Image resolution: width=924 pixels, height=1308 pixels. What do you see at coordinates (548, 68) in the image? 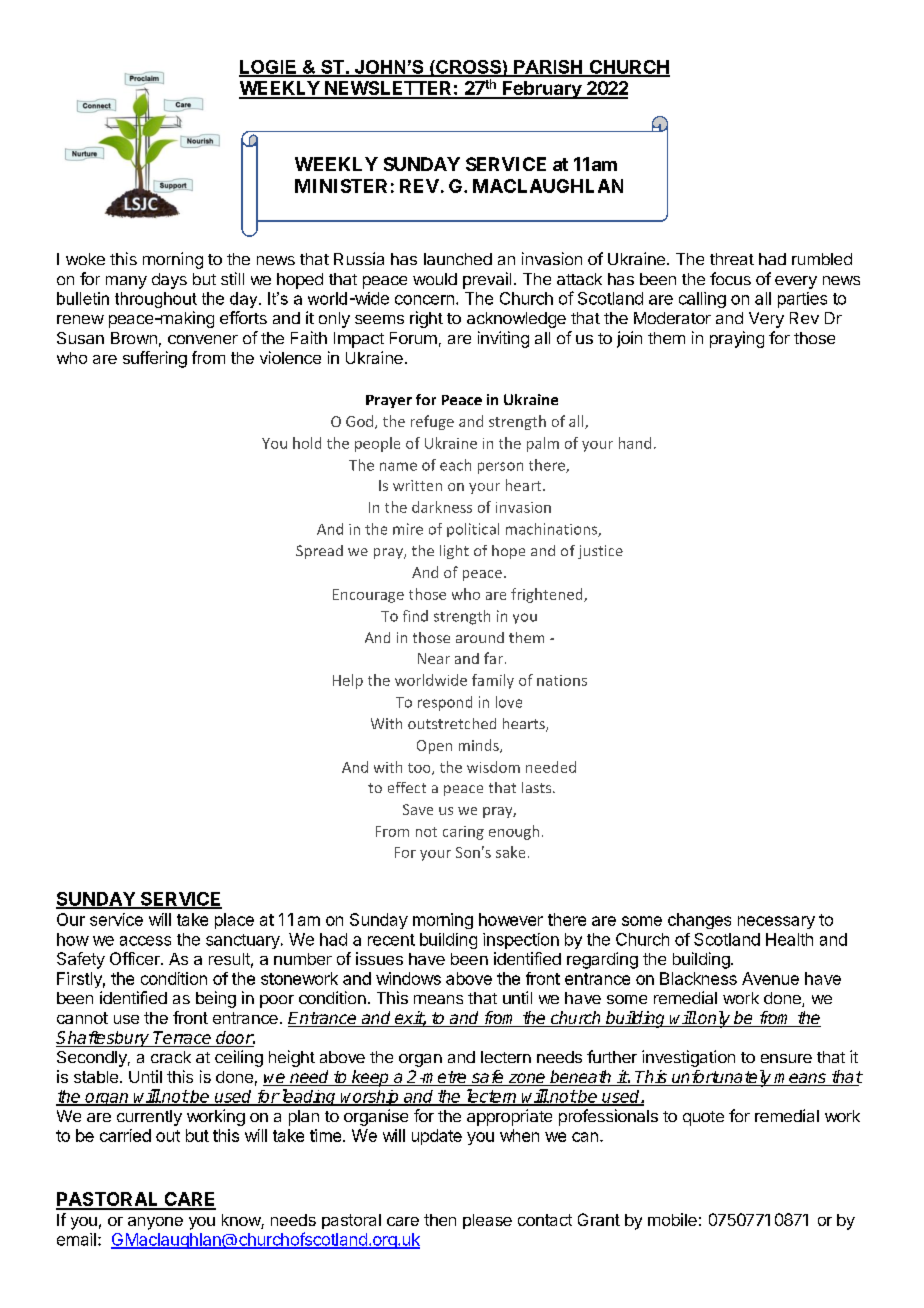
I see `PARISH` at bounding box center [548, 68].
